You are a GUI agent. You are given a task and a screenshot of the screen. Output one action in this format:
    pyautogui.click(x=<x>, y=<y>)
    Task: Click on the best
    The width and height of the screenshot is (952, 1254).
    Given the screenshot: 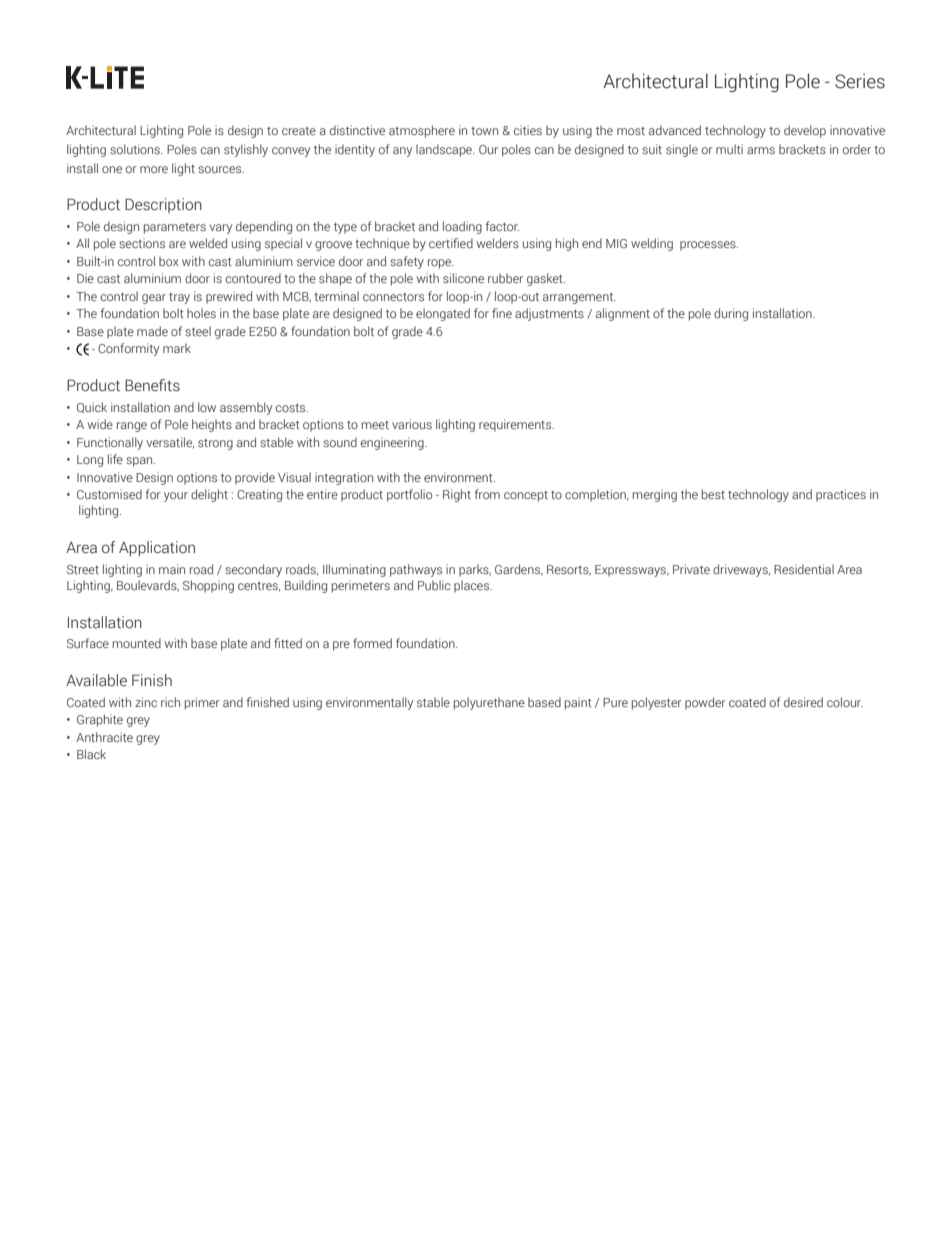 What is the action you would take?
    pyautogui.click(x=713, y=494)
